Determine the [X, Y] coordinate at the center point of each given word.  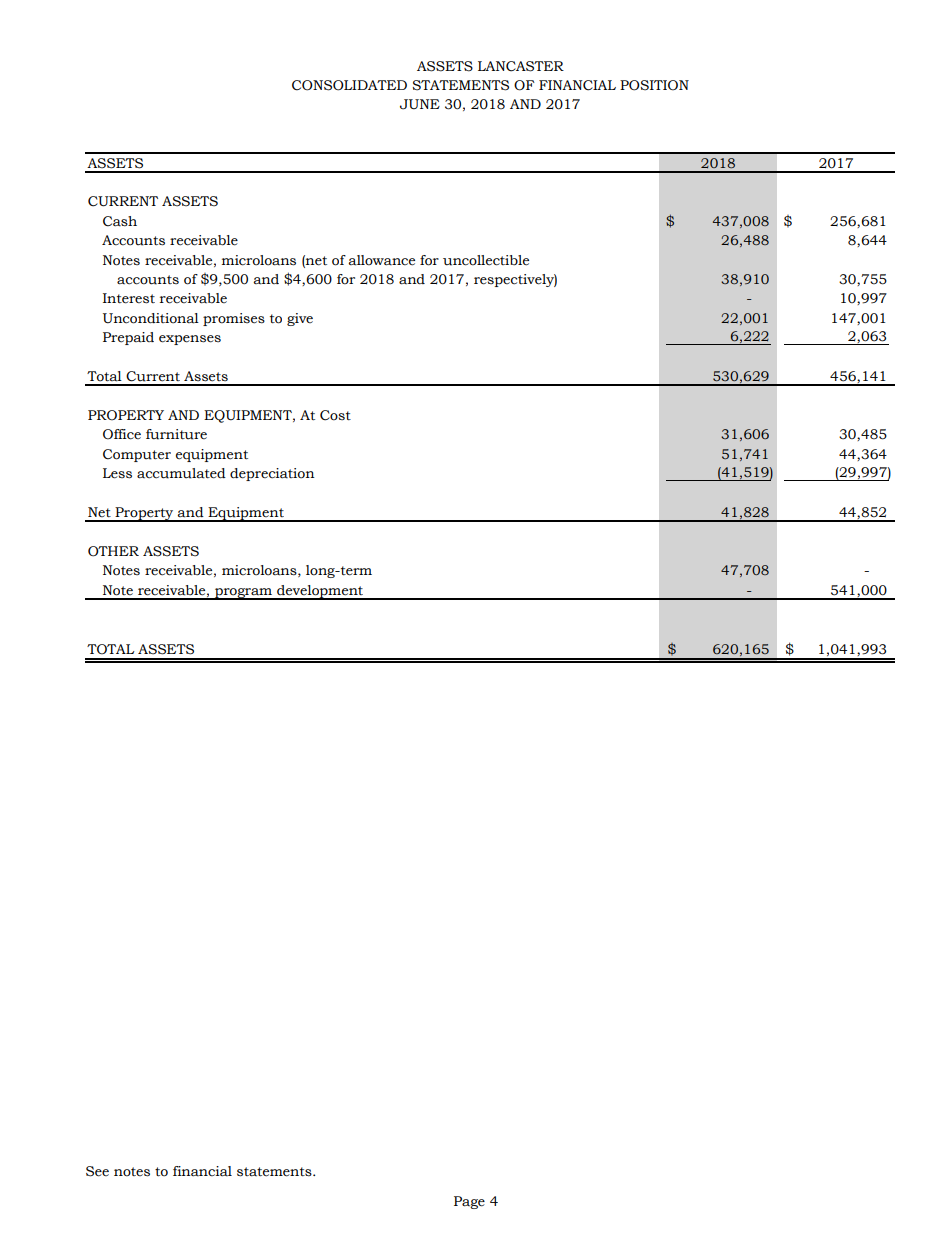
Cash [120, 221]
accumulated [181, 473]
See [97, 1171]
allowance [381, 260]
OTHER [113, 551]
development [320, 592]
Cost [335, 415]
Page [469, 1202]
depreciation [272, 474]
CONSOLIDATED [349, 85]
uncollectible [486, 260]
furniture [176, 434]
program [244, 594]
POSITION [654, 85]
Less [117, 473]
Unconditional [151, 318]
